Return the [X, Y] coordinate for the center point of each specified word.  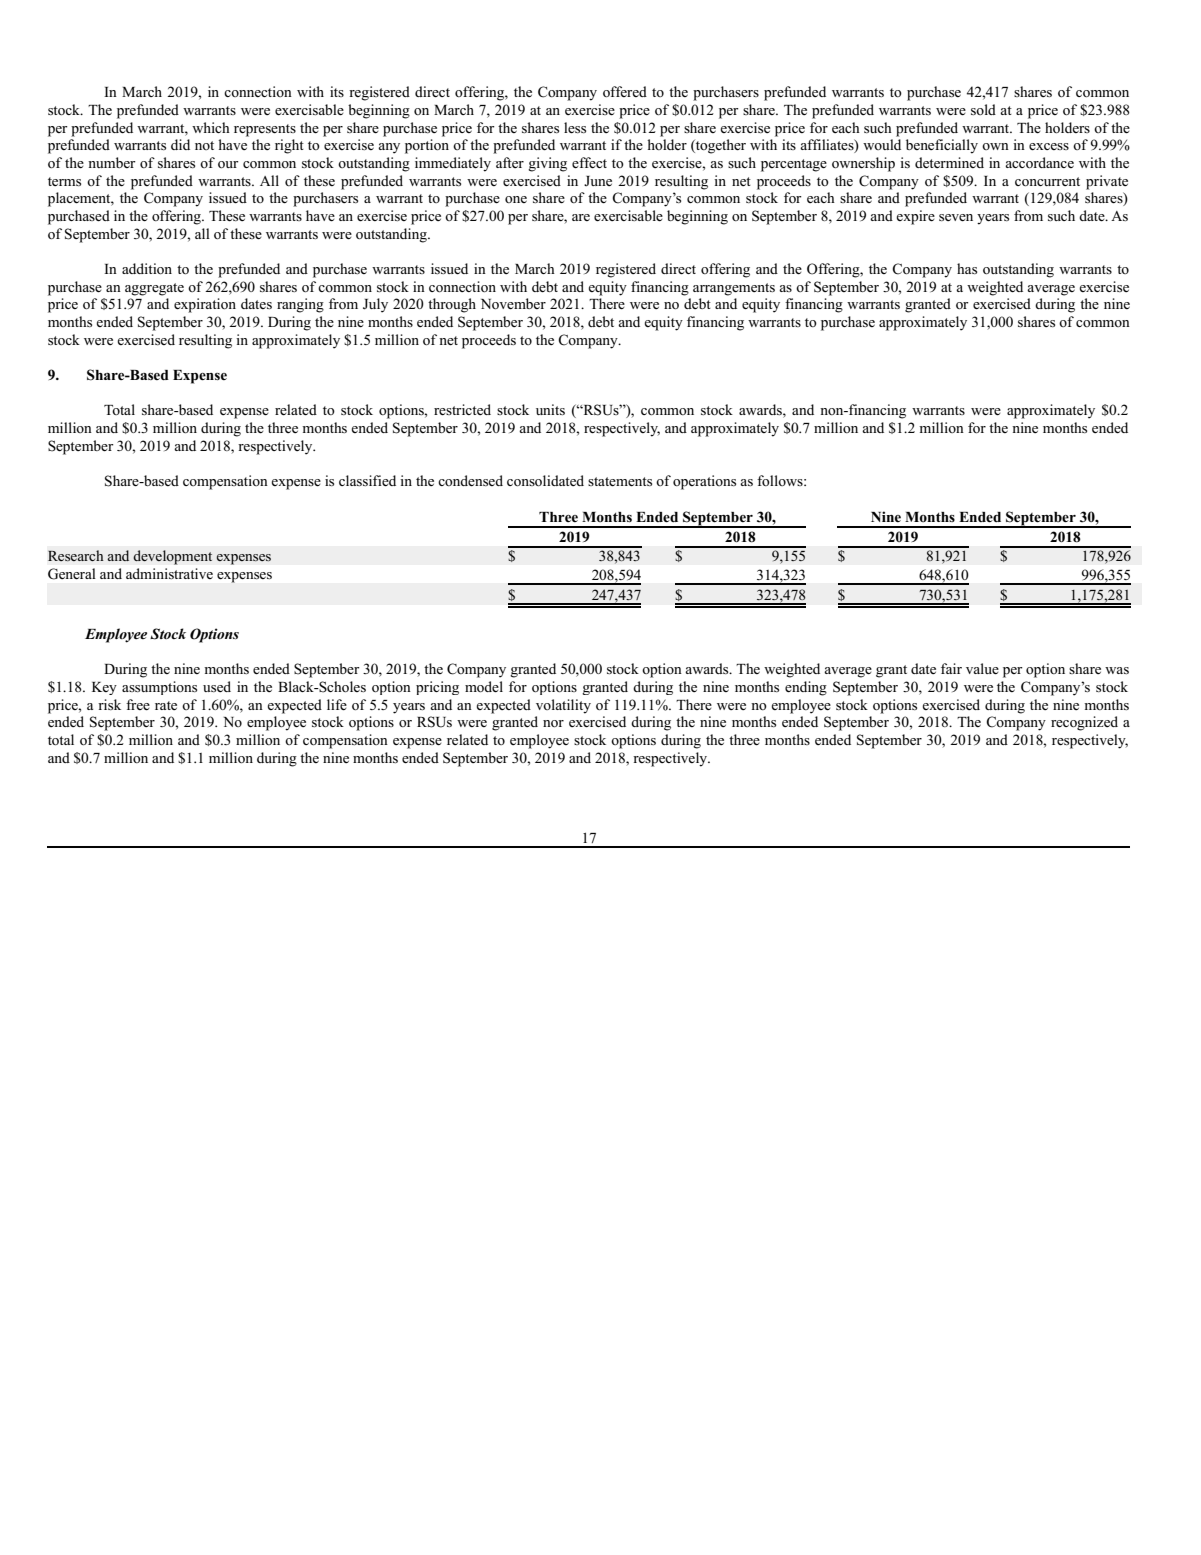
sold [983, 109]
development [172, 557]
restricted [462, 409]
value [982, 668]
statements [620, 481]
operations [704, 482]
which [211, 127]
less [575, 127]
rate [166, 705]
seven [956, 217]
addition [147, 268]
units [550, 409]
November [513, 303]
